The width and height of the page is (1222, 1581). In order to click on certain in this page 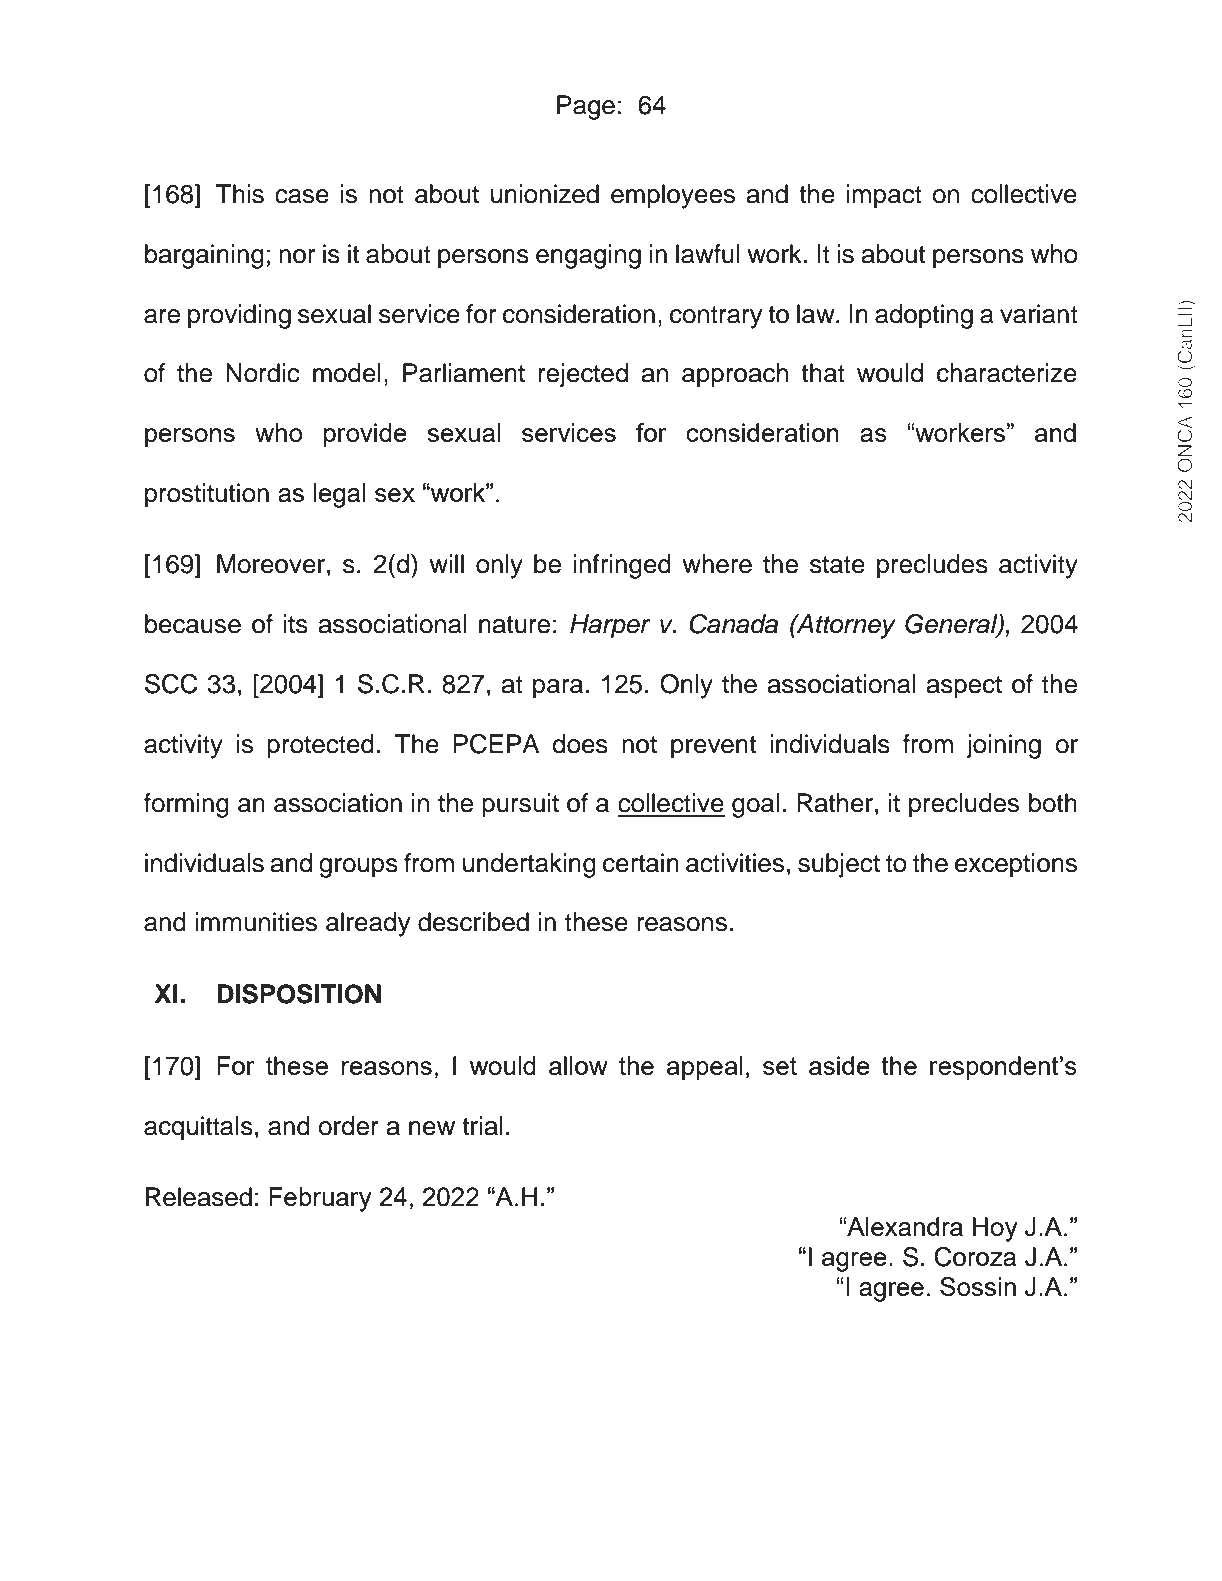, I will do `click(641, 863)`.
